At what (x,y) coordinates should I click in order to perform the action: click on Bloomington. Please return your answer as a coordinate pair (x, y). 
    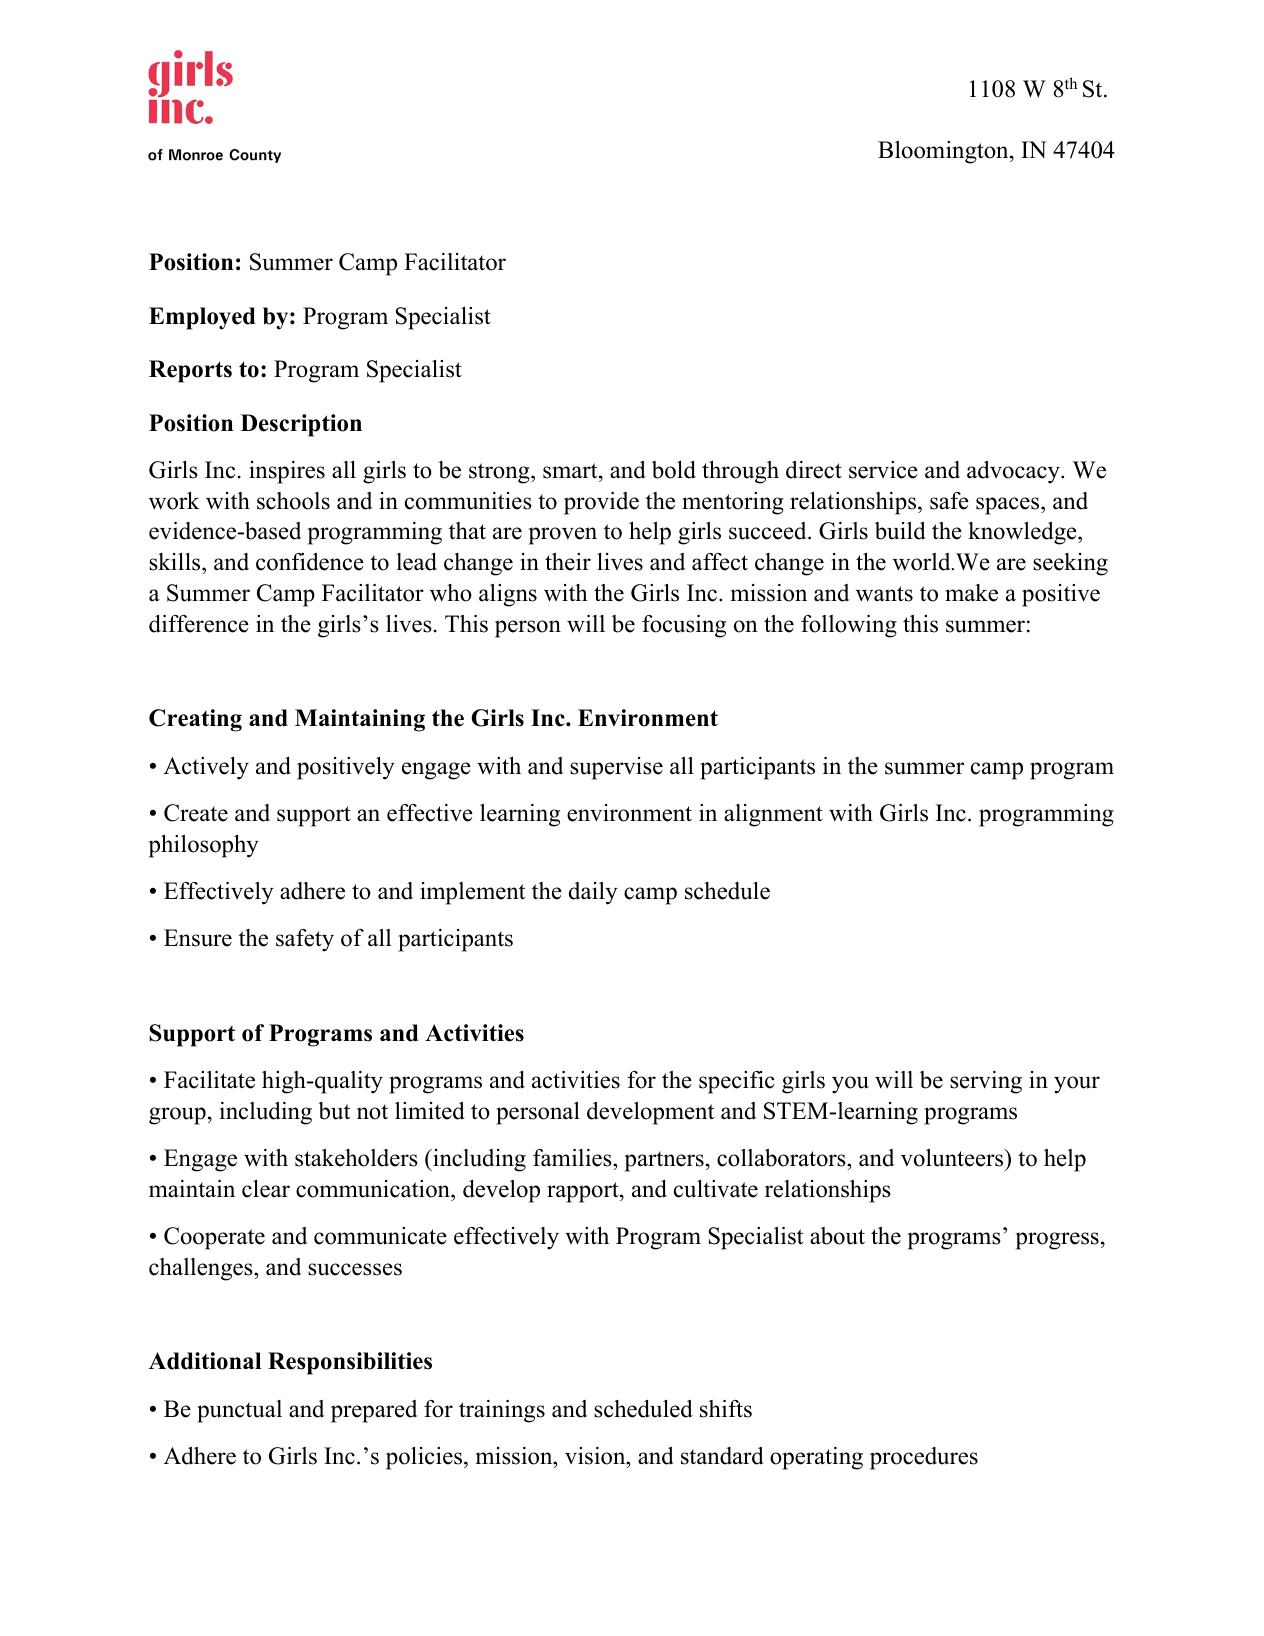
    Looking at the image, I should click on (944, 152).
